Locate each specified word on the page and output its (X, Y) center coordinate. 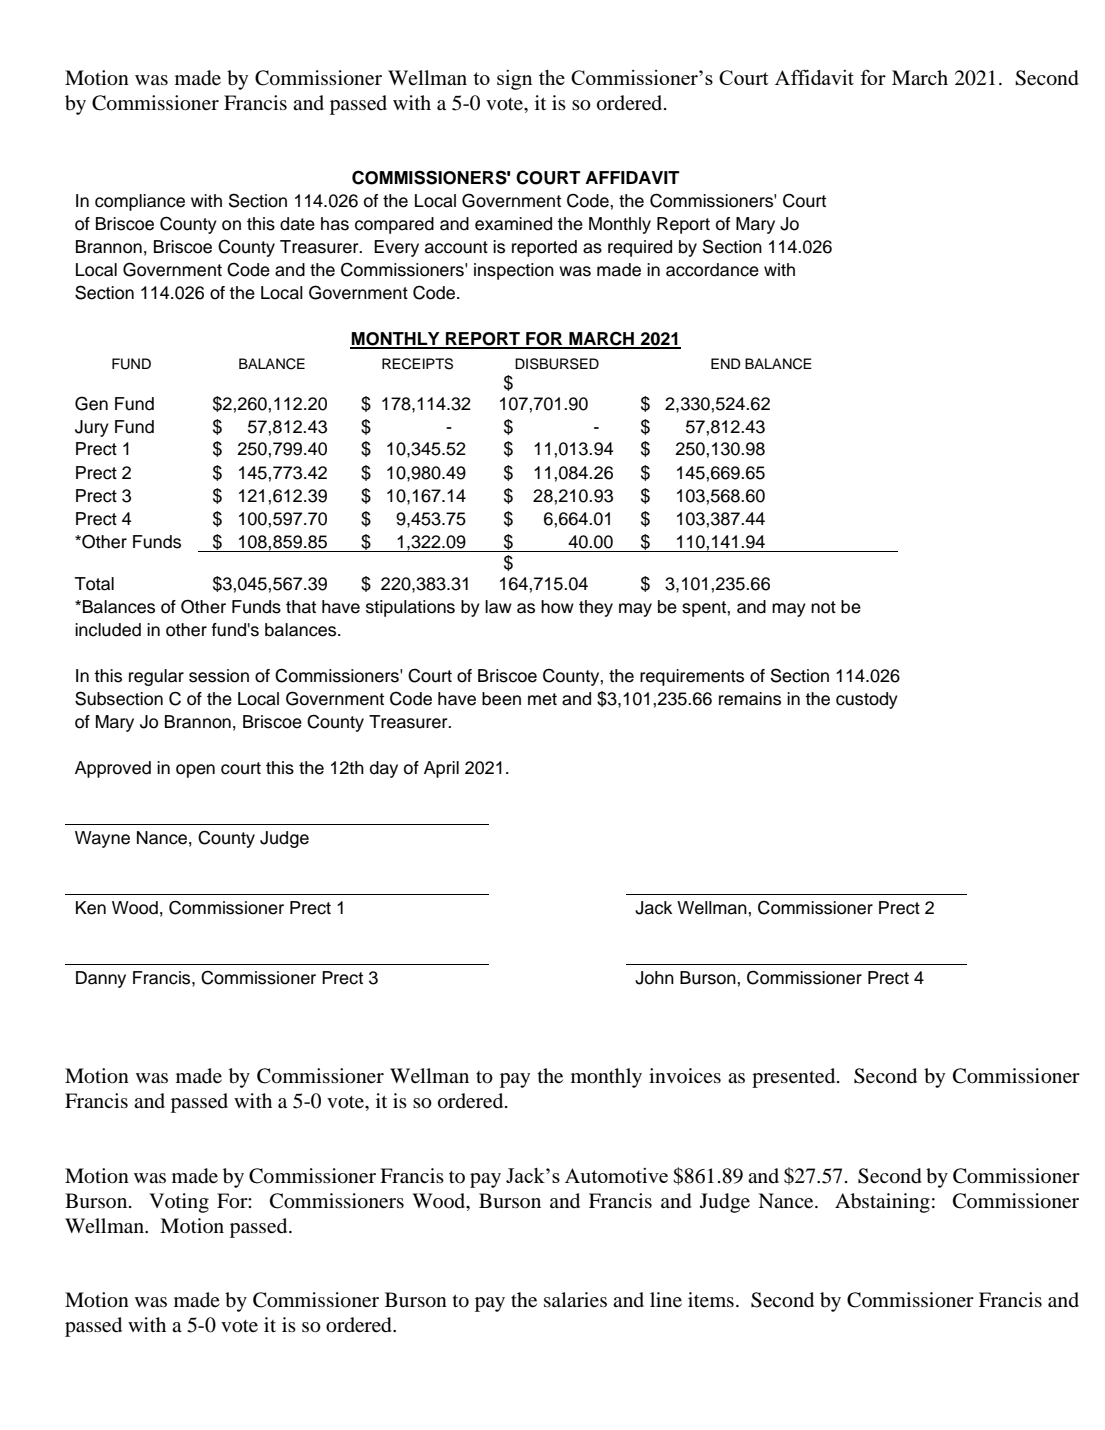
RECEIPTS (417, 364)
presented (795, 1078)
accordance (712, 270)
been (501, 699)
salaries (575, 1300)
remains (750, 699)
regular (156, 677)
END (726, 363)
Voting (179, 1203)
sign (515, 80)
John (654, 978)
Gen (91, 403)
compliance (140, 202)
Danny (101, 979)
